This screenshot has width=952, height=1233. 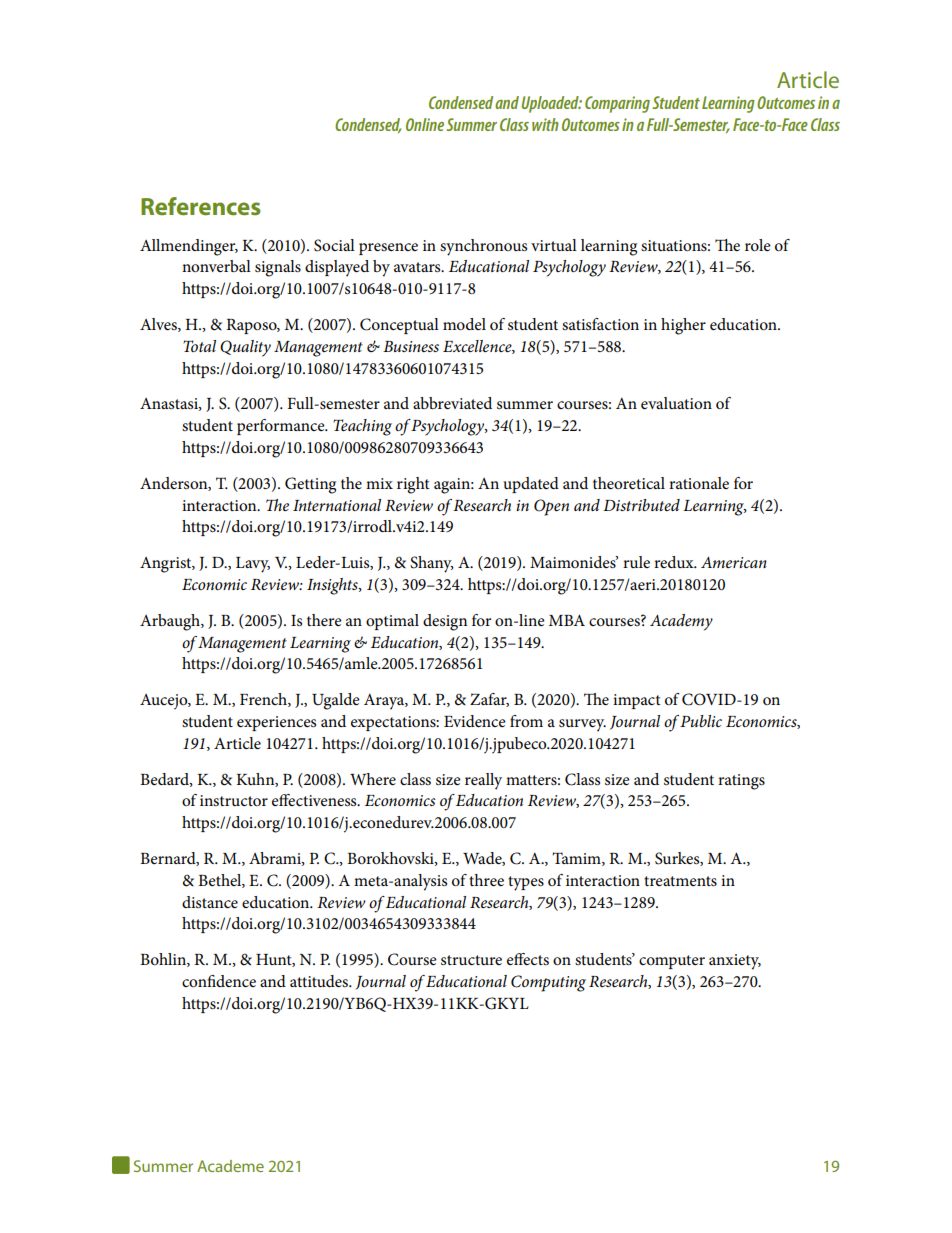 What do you see at coordinates (699, 483) in the screenshot?
I see `rationale` at bounding box center [699, 483].
